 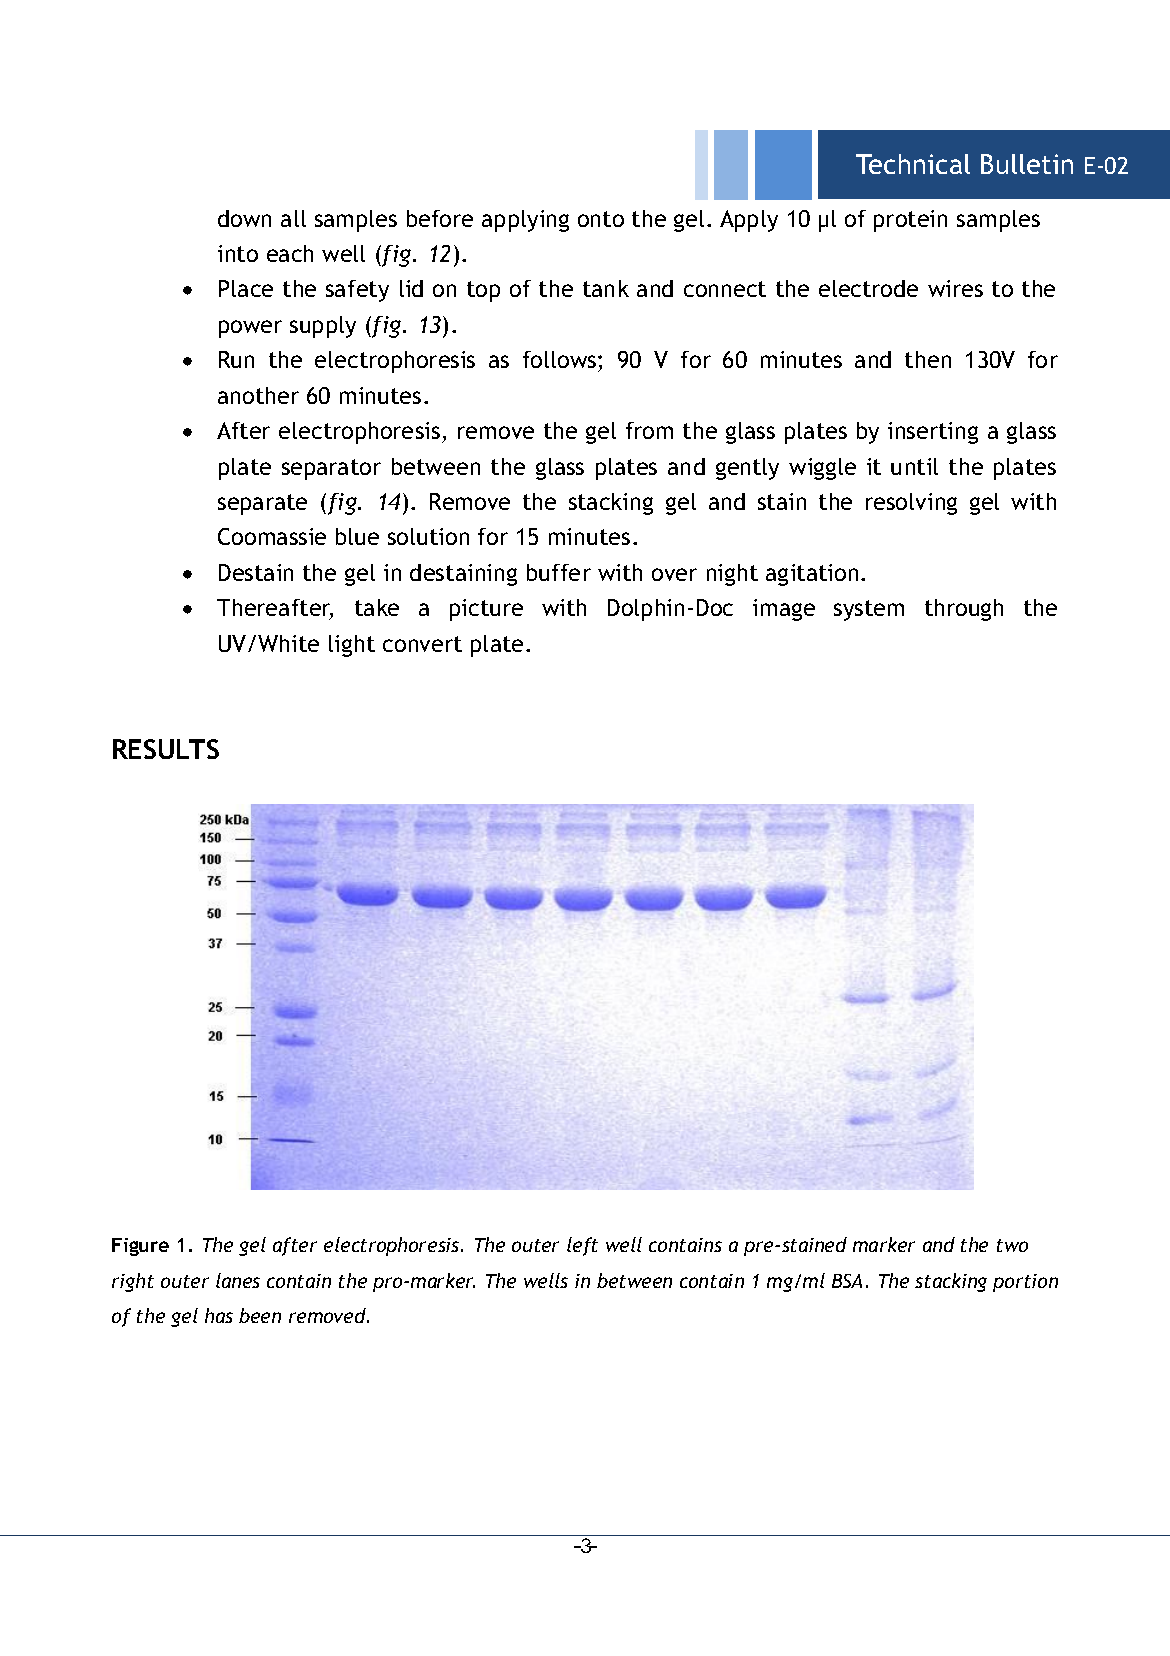 I want to click on RESULTS, so click(x=166, y=749).
